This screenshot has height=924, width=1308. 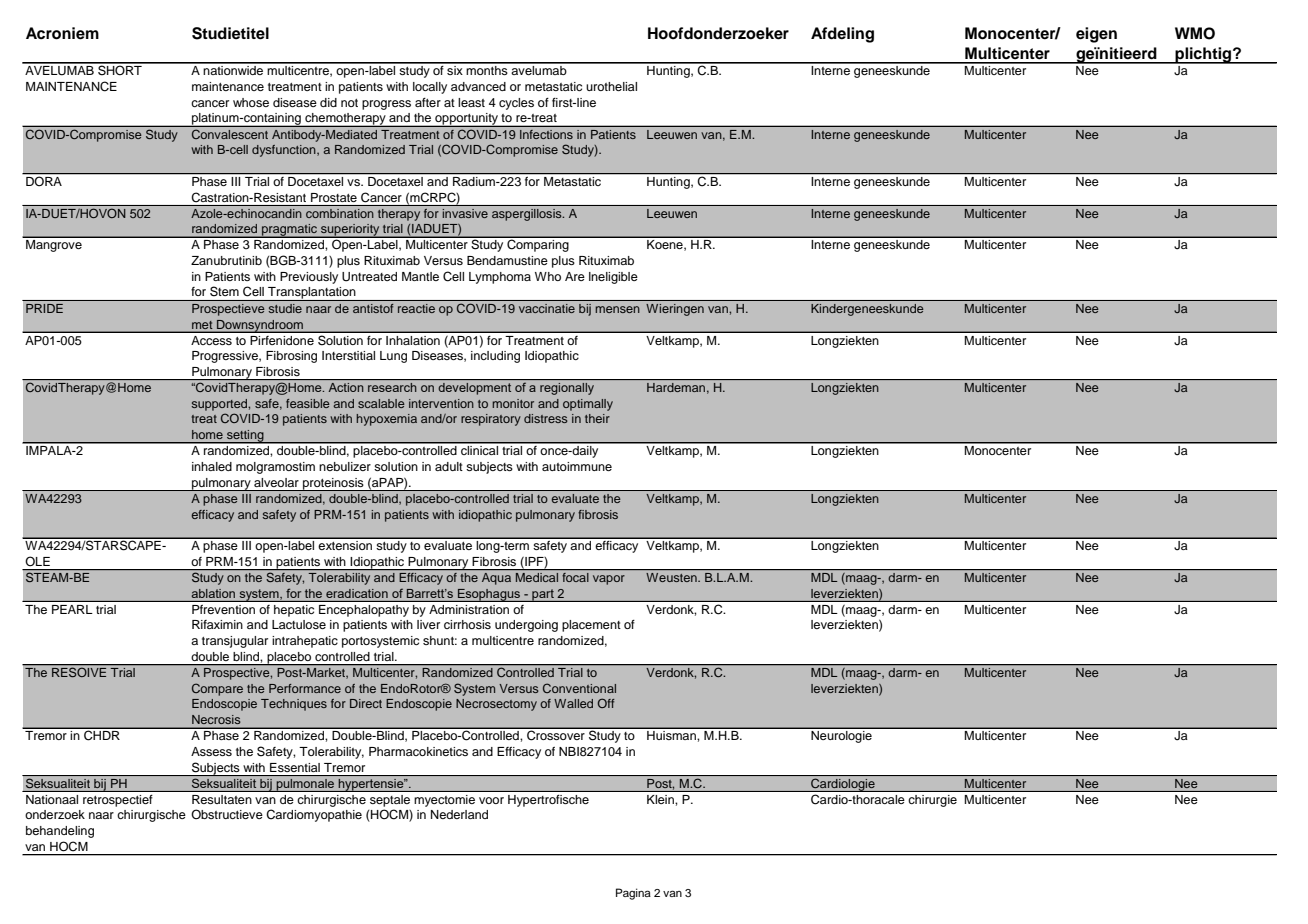 What do you see at coordinates (238, 674) in the screenshot?
I see `Prospective` at bounding box center [238, 674].
